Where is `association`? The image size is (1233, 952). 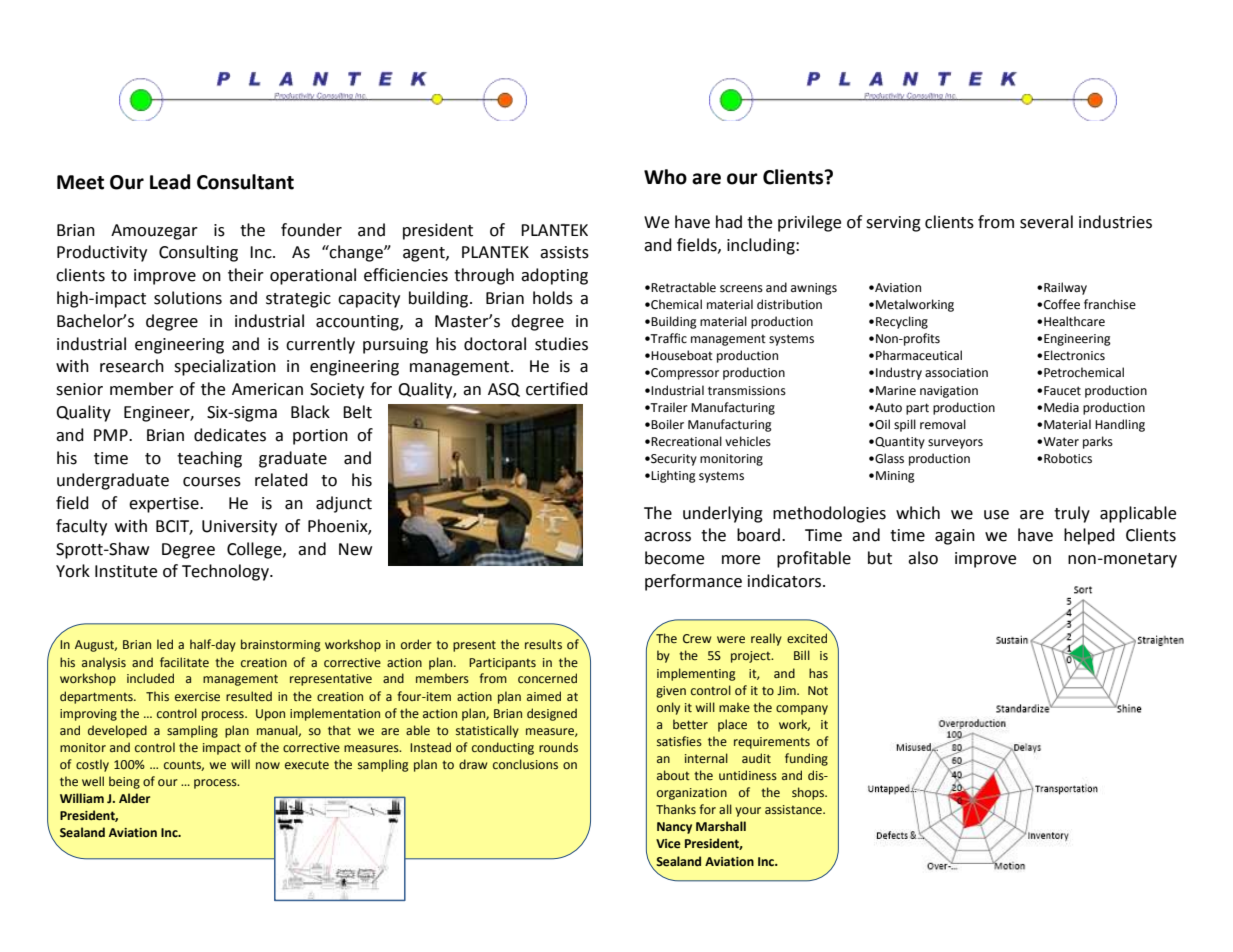 association is located at coordinates (956, 373).
